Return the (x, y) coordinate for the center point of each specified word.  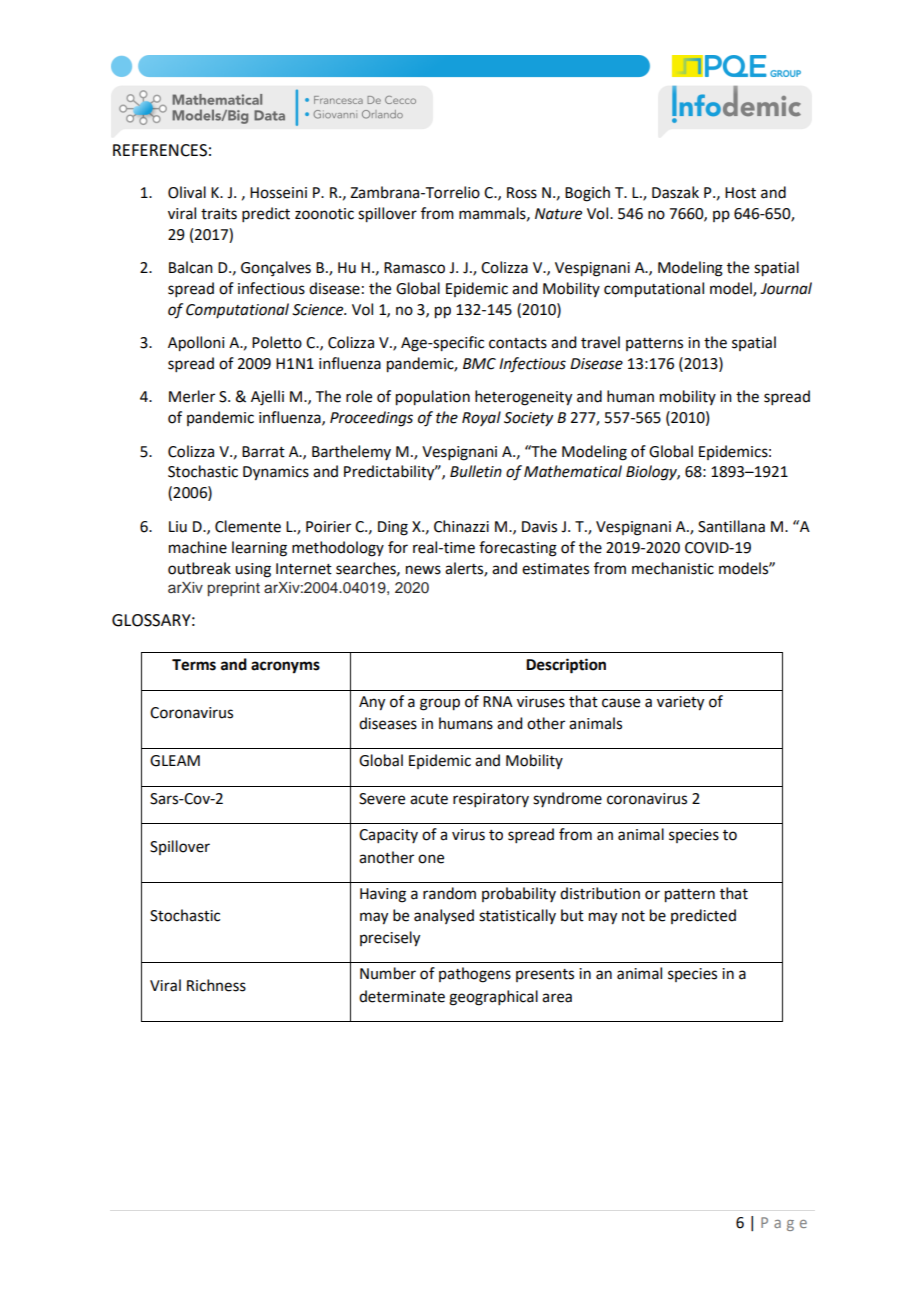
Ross (522, 193)
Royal (481, 418)
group (440, 704)
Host (740, 193)
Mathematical (573, 471)
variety (680, 703)
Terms (194, 665)
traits (219, 214)
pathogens (475, 975)
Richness (216, 985)
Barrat (263, 452)
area (557, 998)
